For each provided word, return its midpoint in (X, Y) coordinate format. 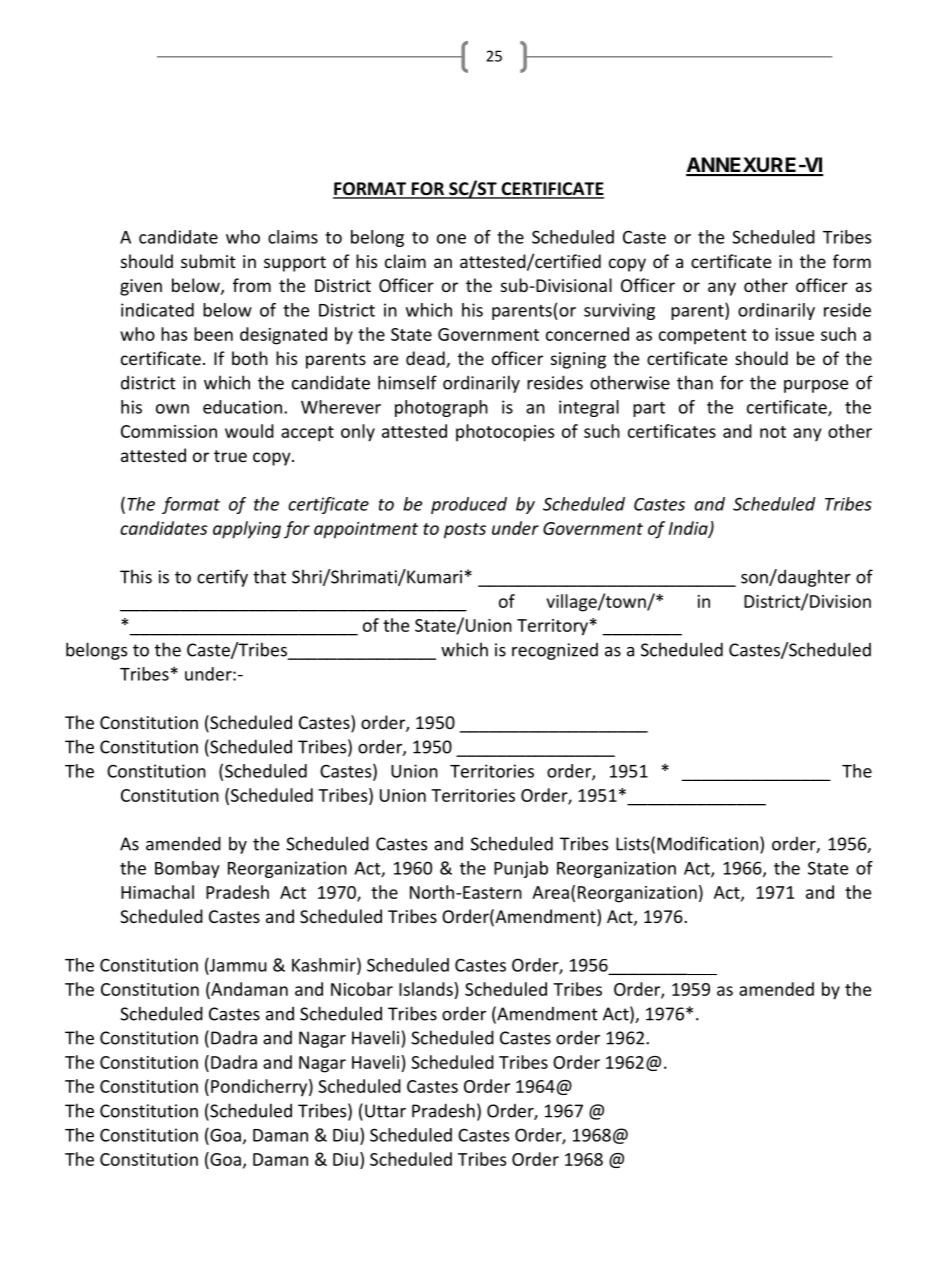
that (269, 576)
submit (208, 261)
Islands (426, 989)
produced (469, 505)
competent (702, 337)
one (451, 239)
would (249, 431)
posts (465, 531)
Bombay (187, 869)
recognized (555, 651)
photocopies (505, 433)
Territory (552, 627)
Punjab (521, 869)
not (773, 432)
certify (222, 578)
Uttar (385, 1111)
